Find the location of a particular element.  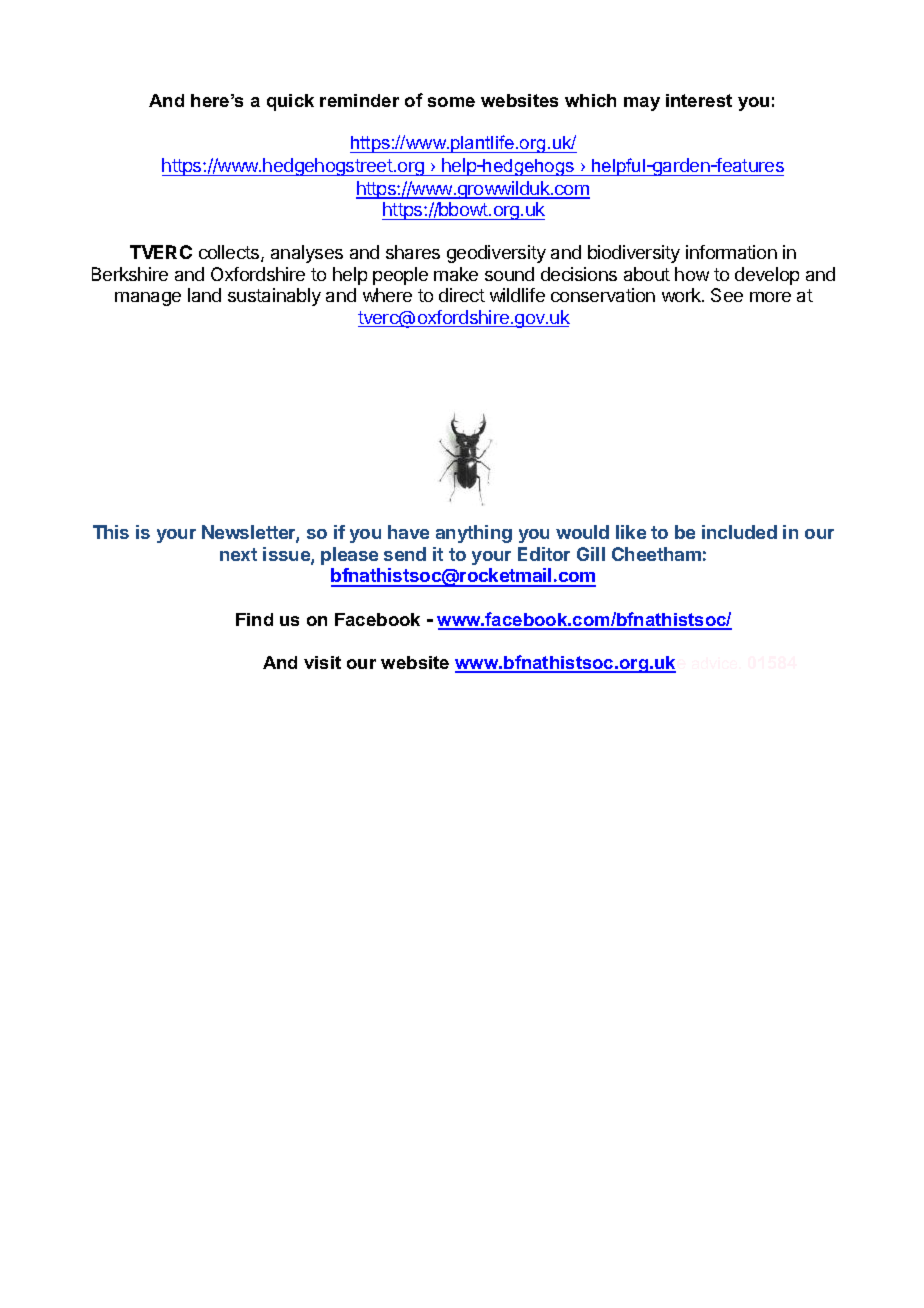

land is located at coordinates (204, 295).
